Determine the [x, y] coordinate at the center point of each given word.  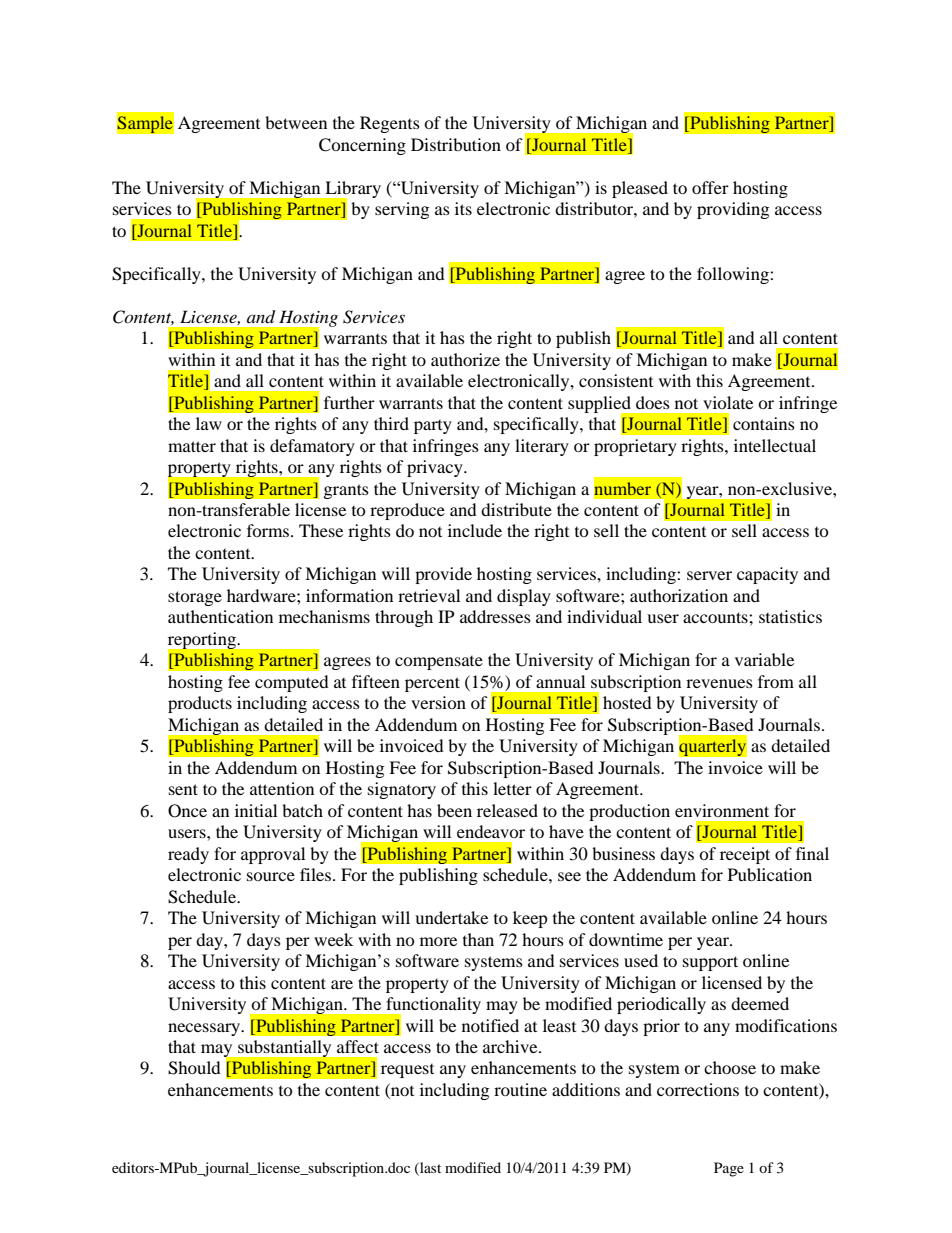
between [296, 122]
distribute [516, 509]
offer [710, 187]
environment [722, 810]
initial [256, 810]
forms [268, 530]
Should [194, 1068]
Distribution [456, 144]
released [507, 810]
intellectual [775, 445]
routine [520, 1089]
